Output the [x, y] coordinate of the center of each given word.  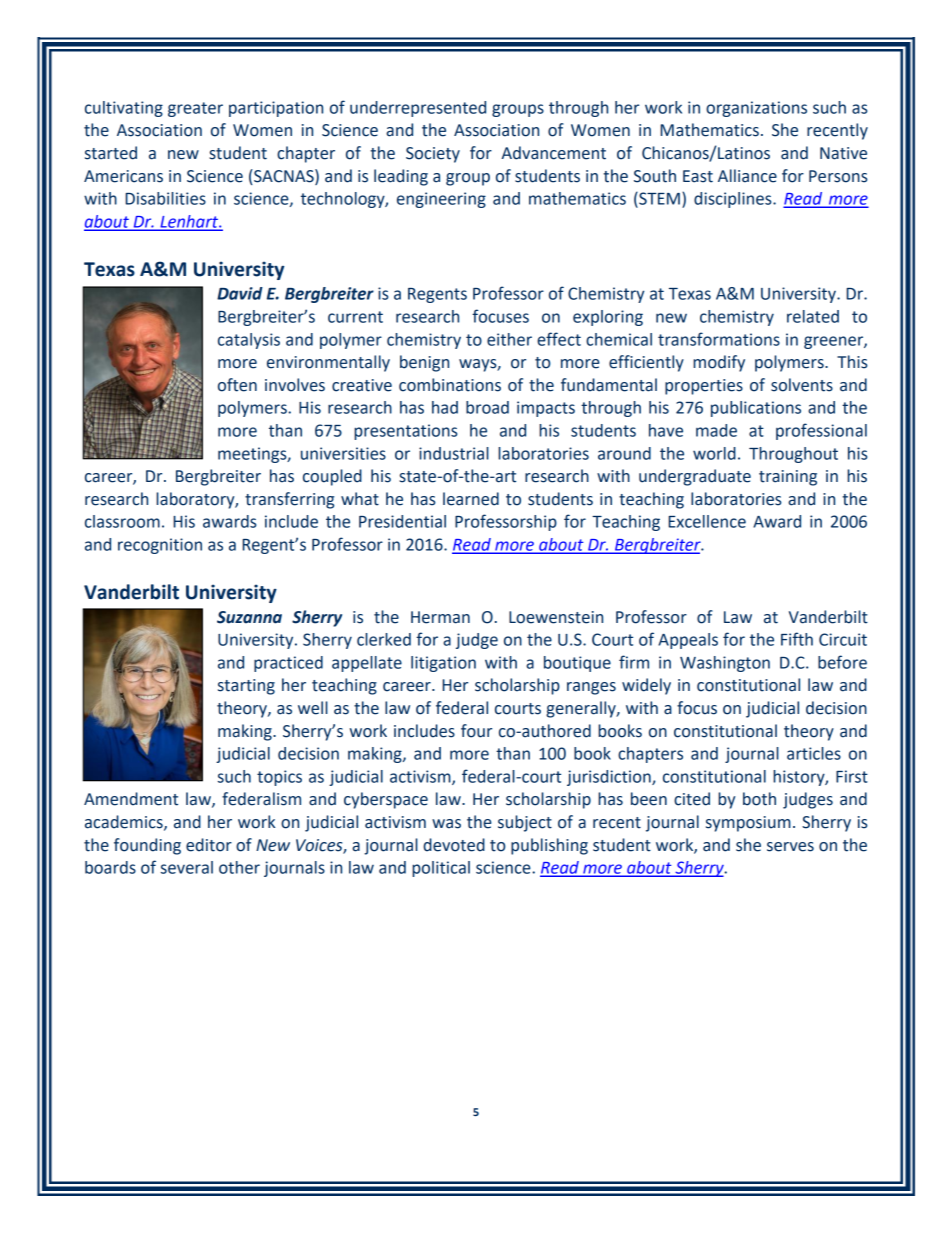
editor [209, 845]
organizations [756, 109]
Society [433, 155]
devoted [454, 845]
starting [246, 687]
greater [195, 109]
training [788, 478]
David [240, 293]
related [813, 316]
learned [471, 499]
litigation [443, 664]
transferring [289, 500]
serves [790, 847]
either [509, 339]
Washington [725, 664]
